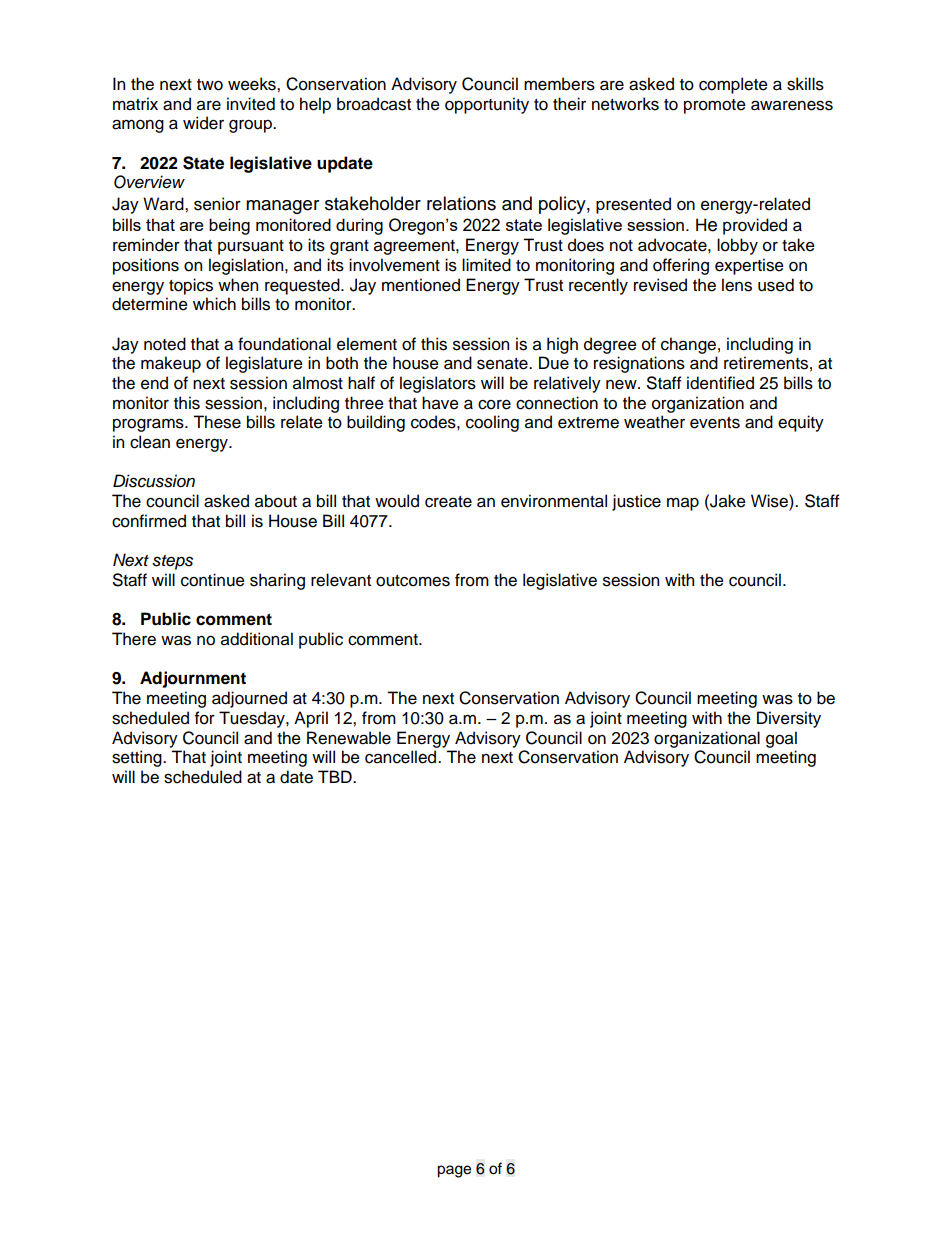  What do you see at coordinates (781, 739) in the screenshot?
I see `goal` at bounding box center [781, 739].
